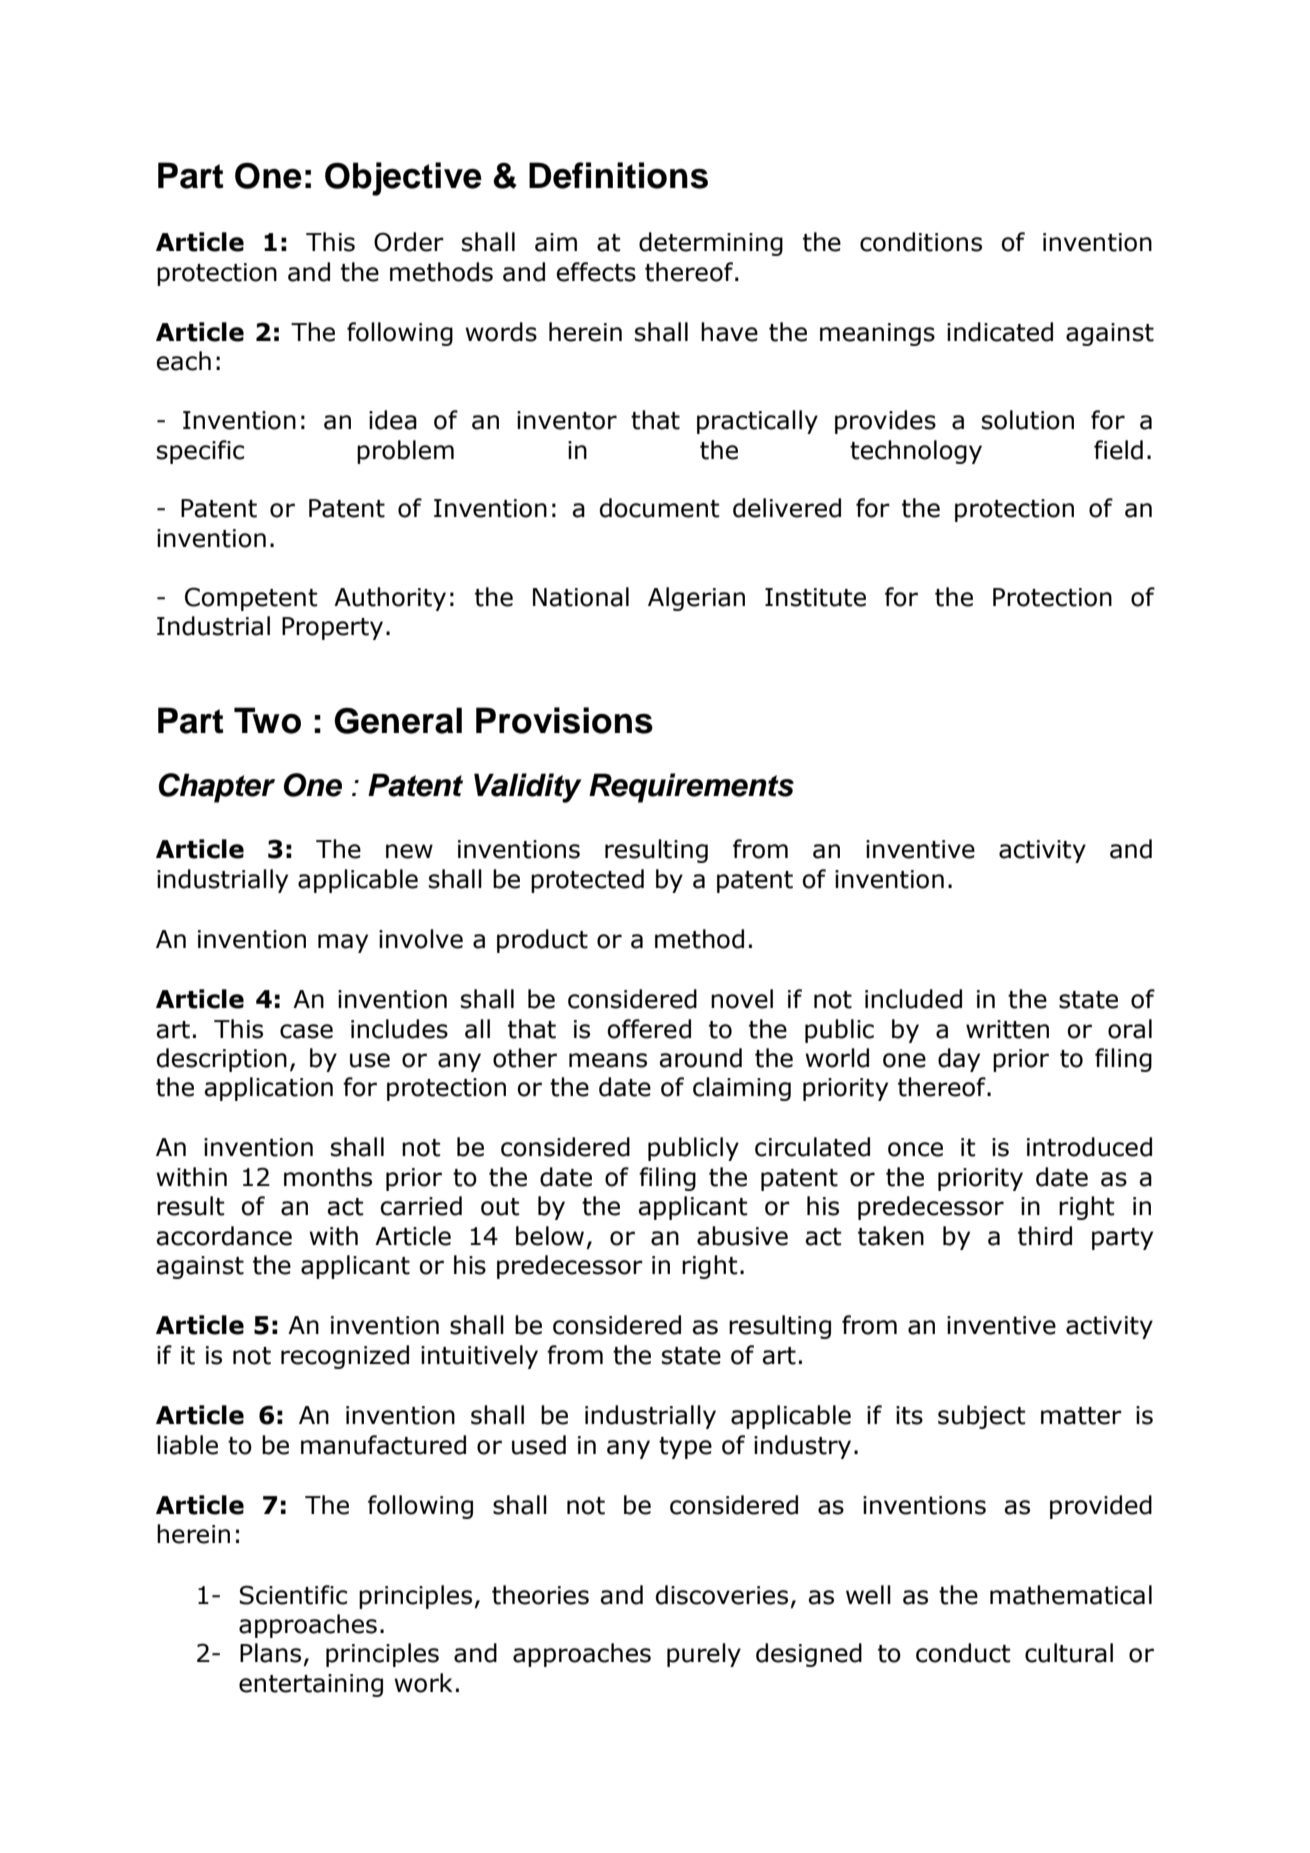 Image resolution: width=1310 pixels, height=1853 pixels. I want to click on Competent, so click(251, 599).
